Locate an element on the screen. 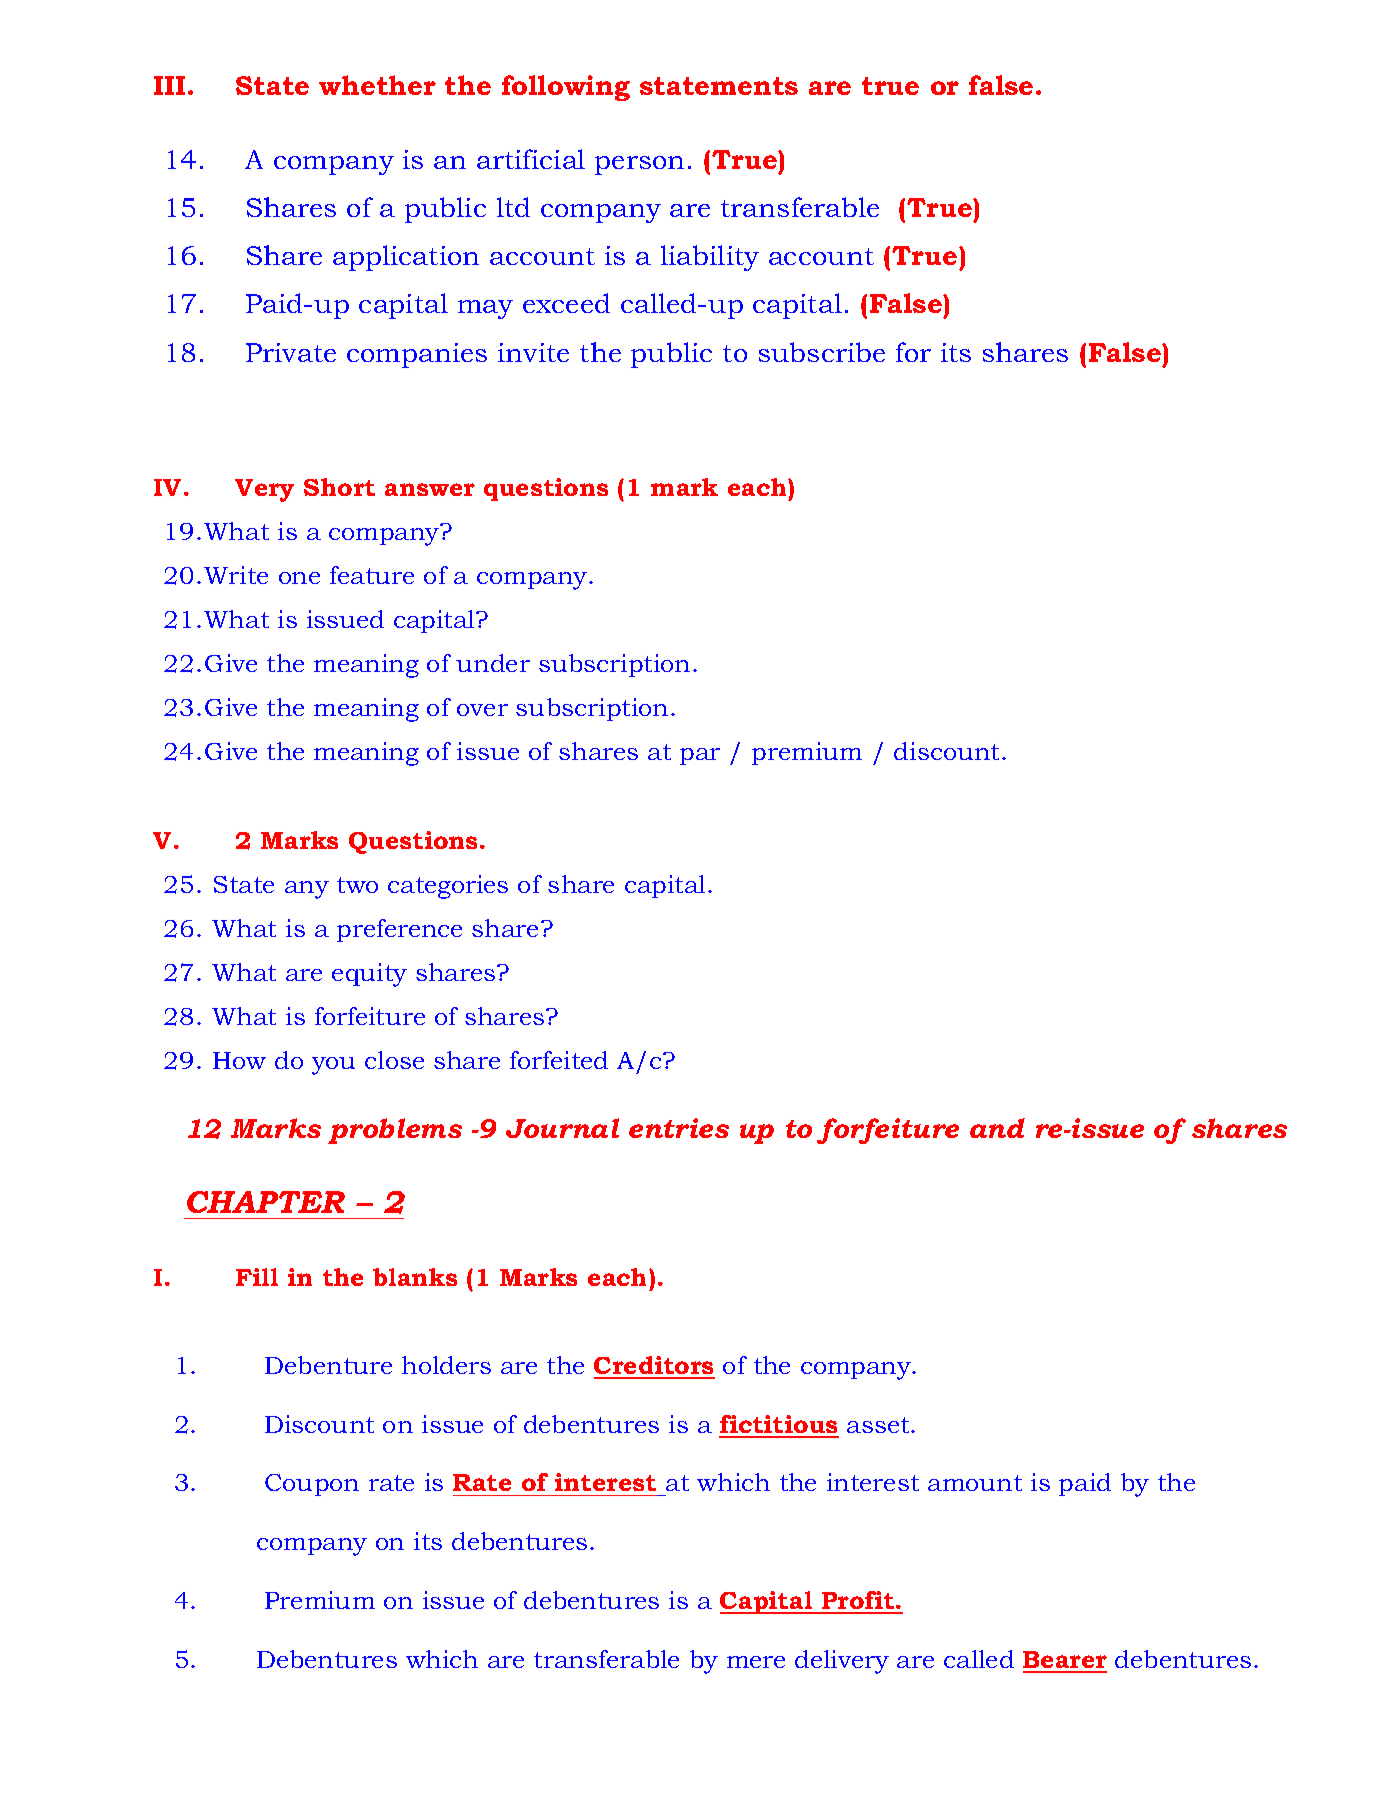 The image size is (1393, 1803). III is located at coordinates (169, 85).
